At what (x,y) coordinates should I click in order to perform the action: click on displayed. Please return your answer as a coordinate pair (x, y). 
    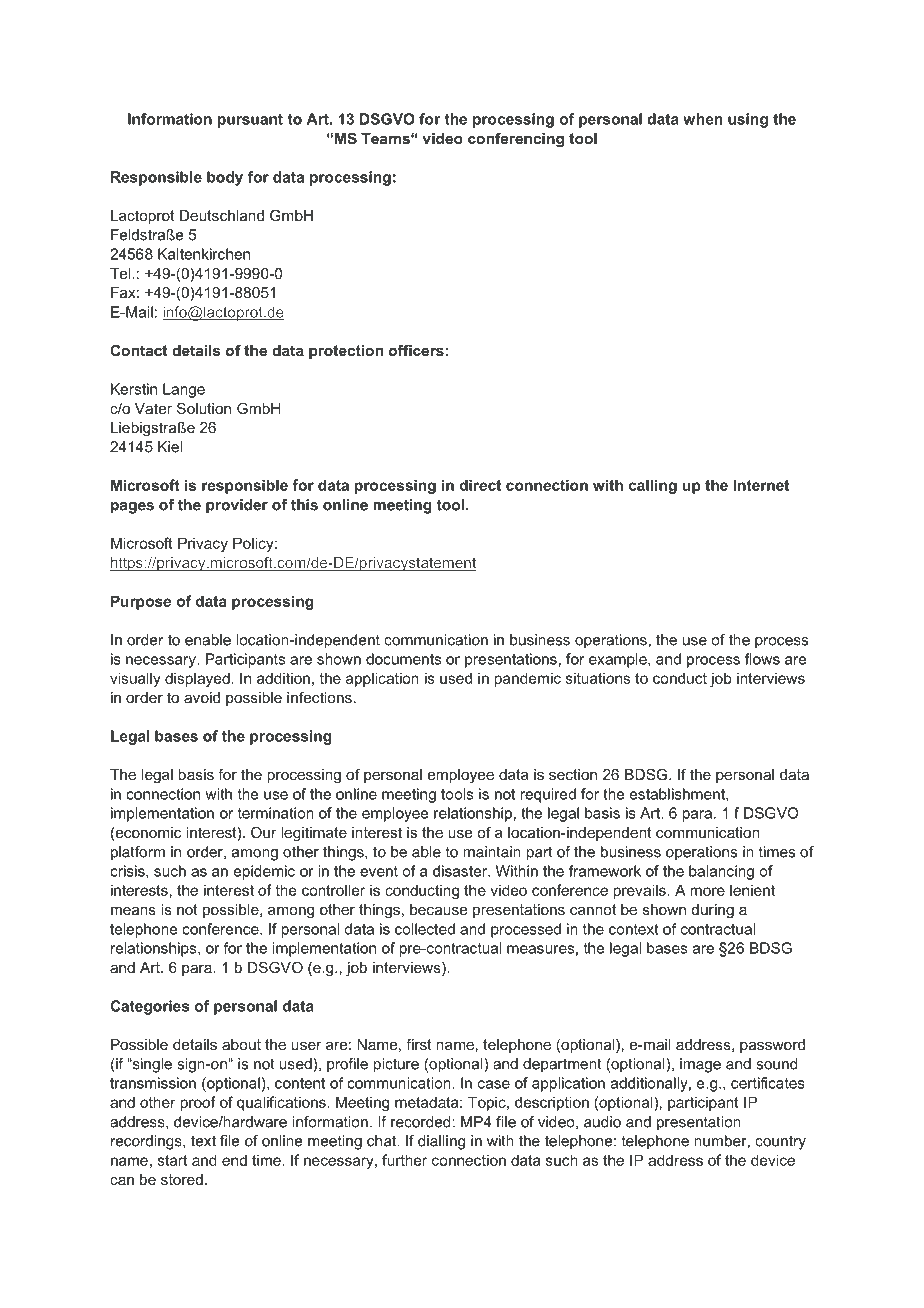
    Looking at the image, I should click on (197, 679).
